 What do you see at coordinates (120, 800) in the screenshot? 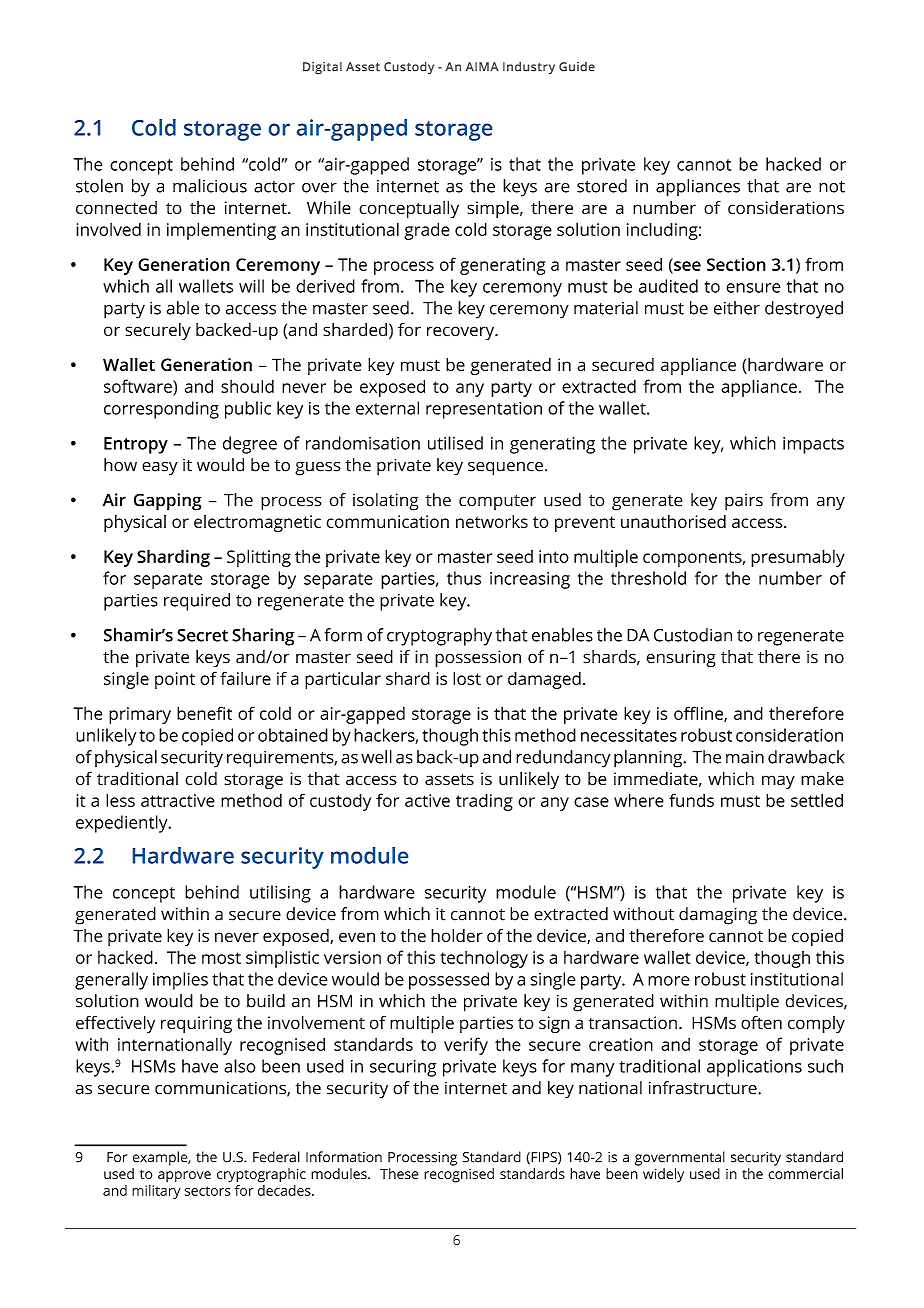
I see `less` at bounding box center [120, 800].
